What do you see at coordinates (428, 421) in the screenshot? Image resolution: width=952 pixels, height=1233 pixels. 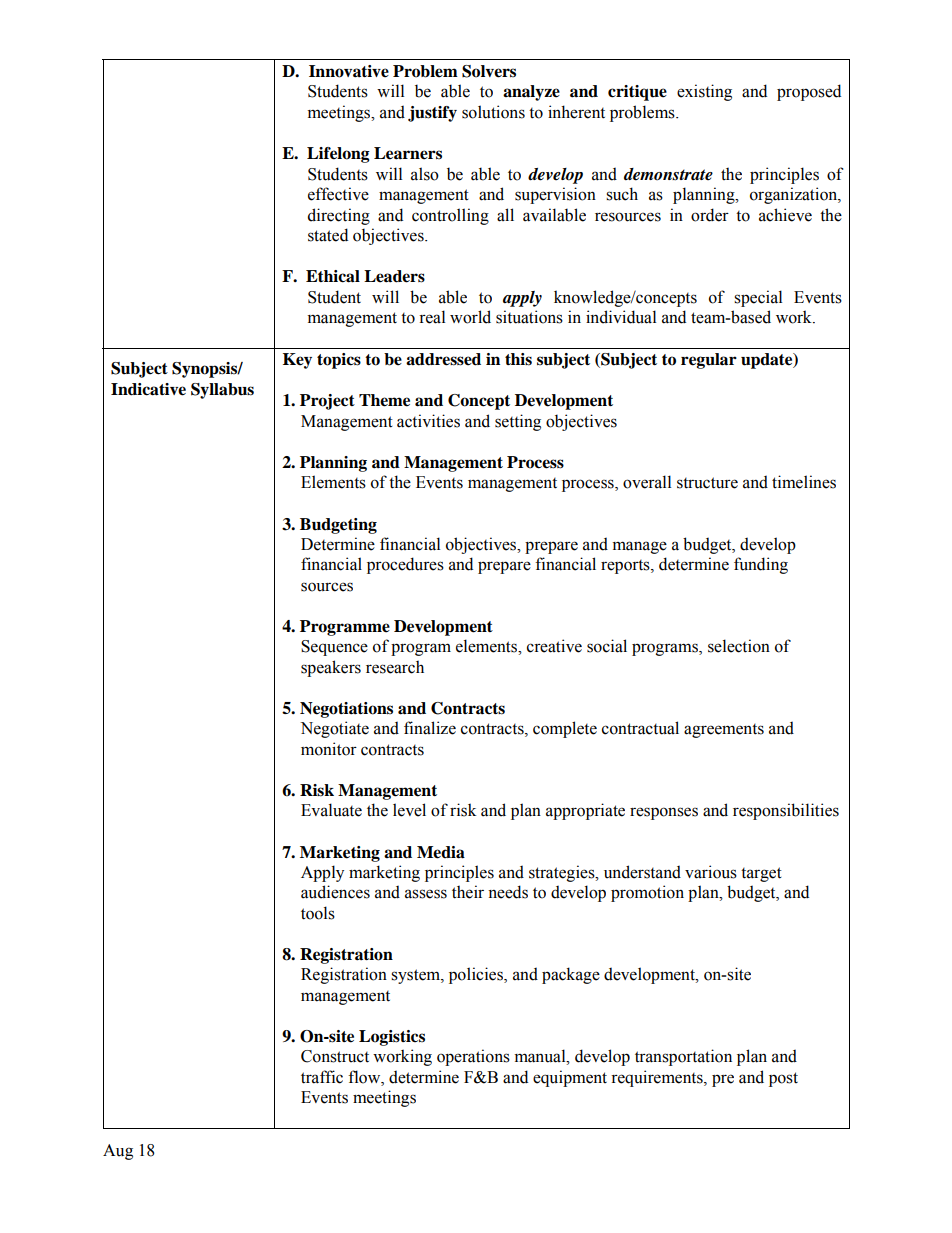 I see `activities` at bounding box center [428, 421].
